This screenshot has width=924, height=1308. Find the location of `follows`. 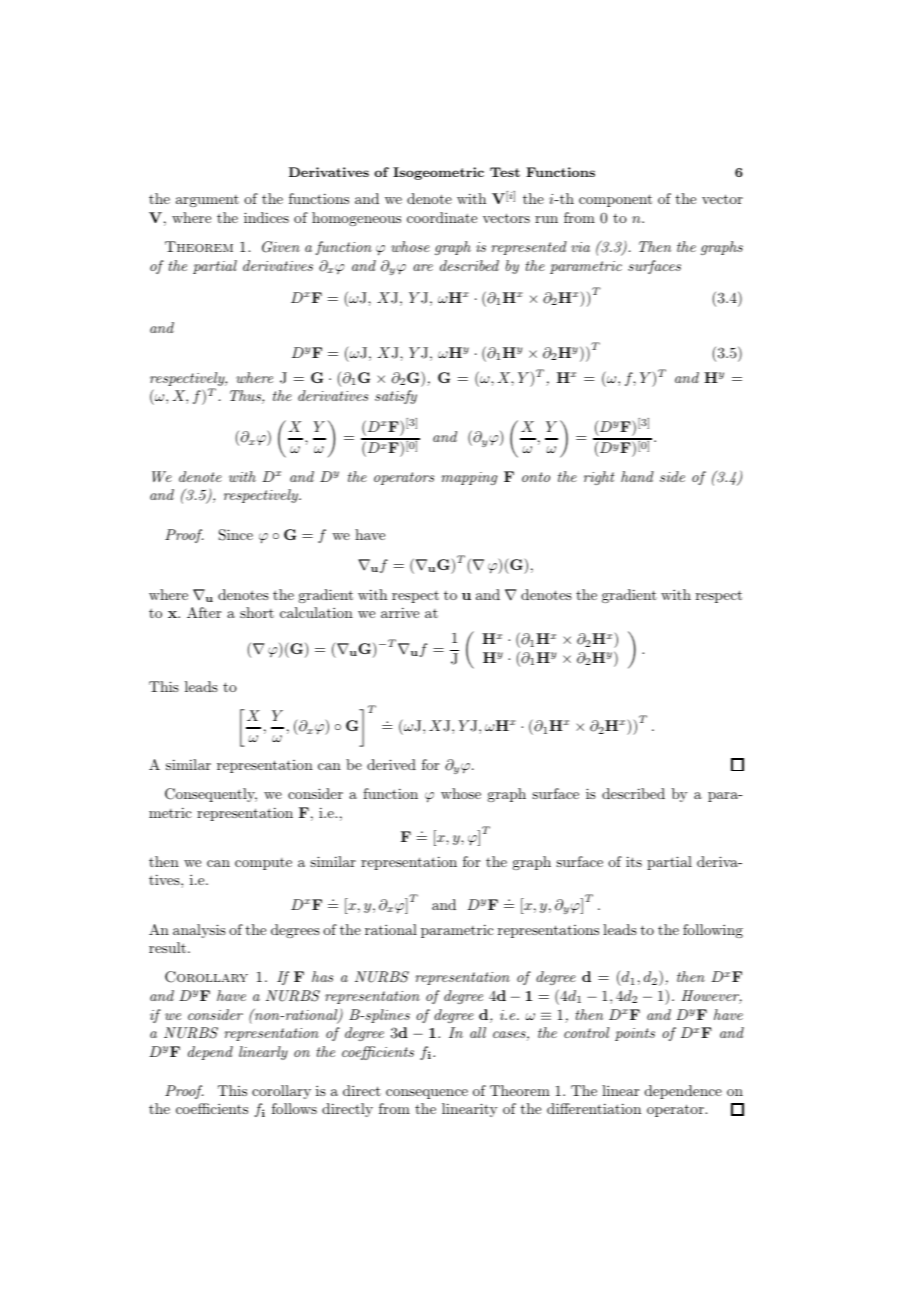

follows is located at coordinates (294, 1108).
